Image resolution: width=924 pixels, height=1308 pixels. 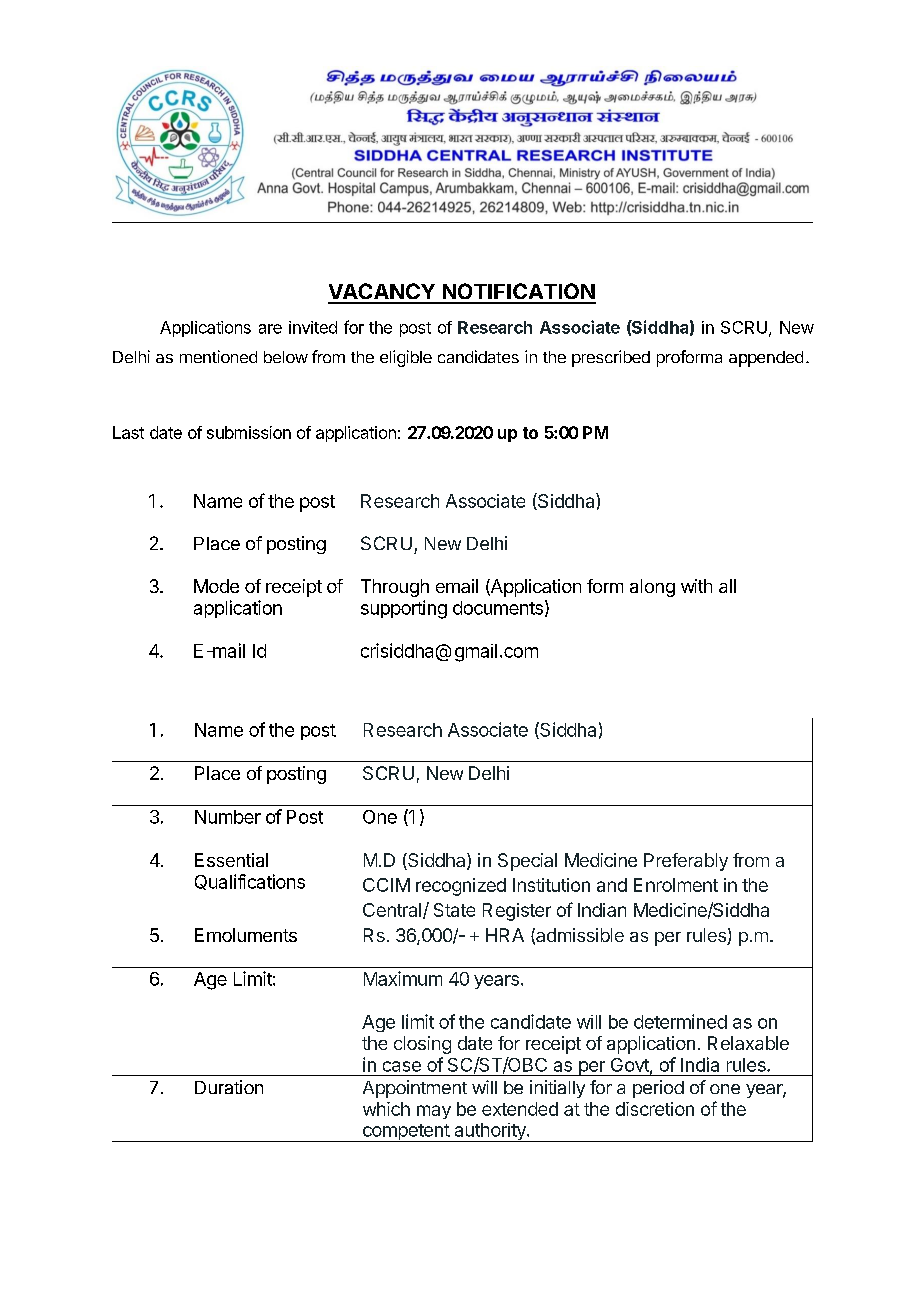 What do you see at coordinates (655, 1109) in the screenshot?
I see `discretion` at bounding box center [655, 1109].
